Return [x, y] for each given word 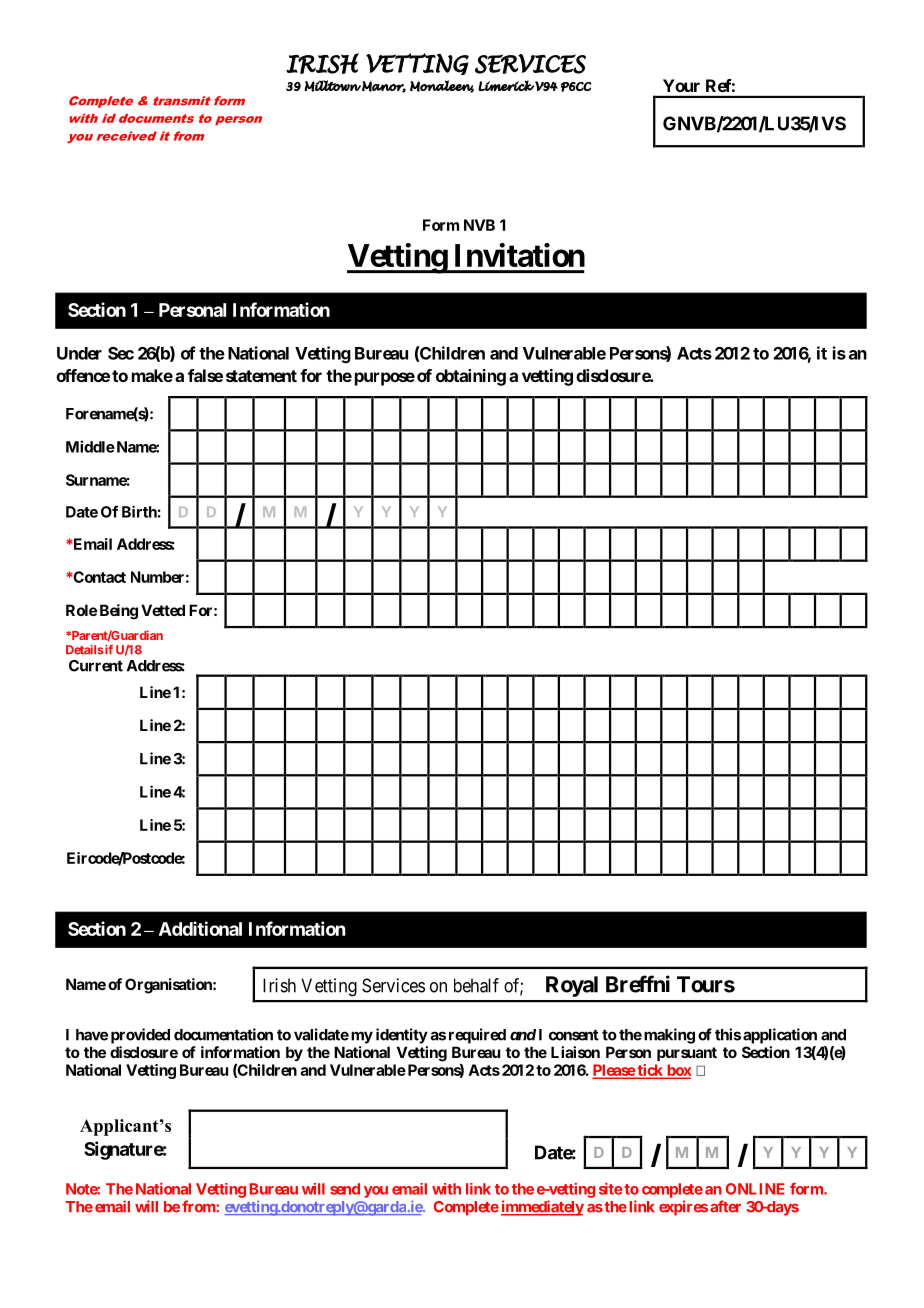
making [669, 1036]
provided [140, 1036]
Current [96, 666]
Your [681, 85]
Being [119, 612]
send [345, 1189]
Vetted [163, 610]
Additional [200, 928]
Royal [572, 986]
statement [261, 376]
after [725, 1206]
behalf [476, 985]
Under [79, 353]
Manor [383, 86]
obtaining [471, 377]
